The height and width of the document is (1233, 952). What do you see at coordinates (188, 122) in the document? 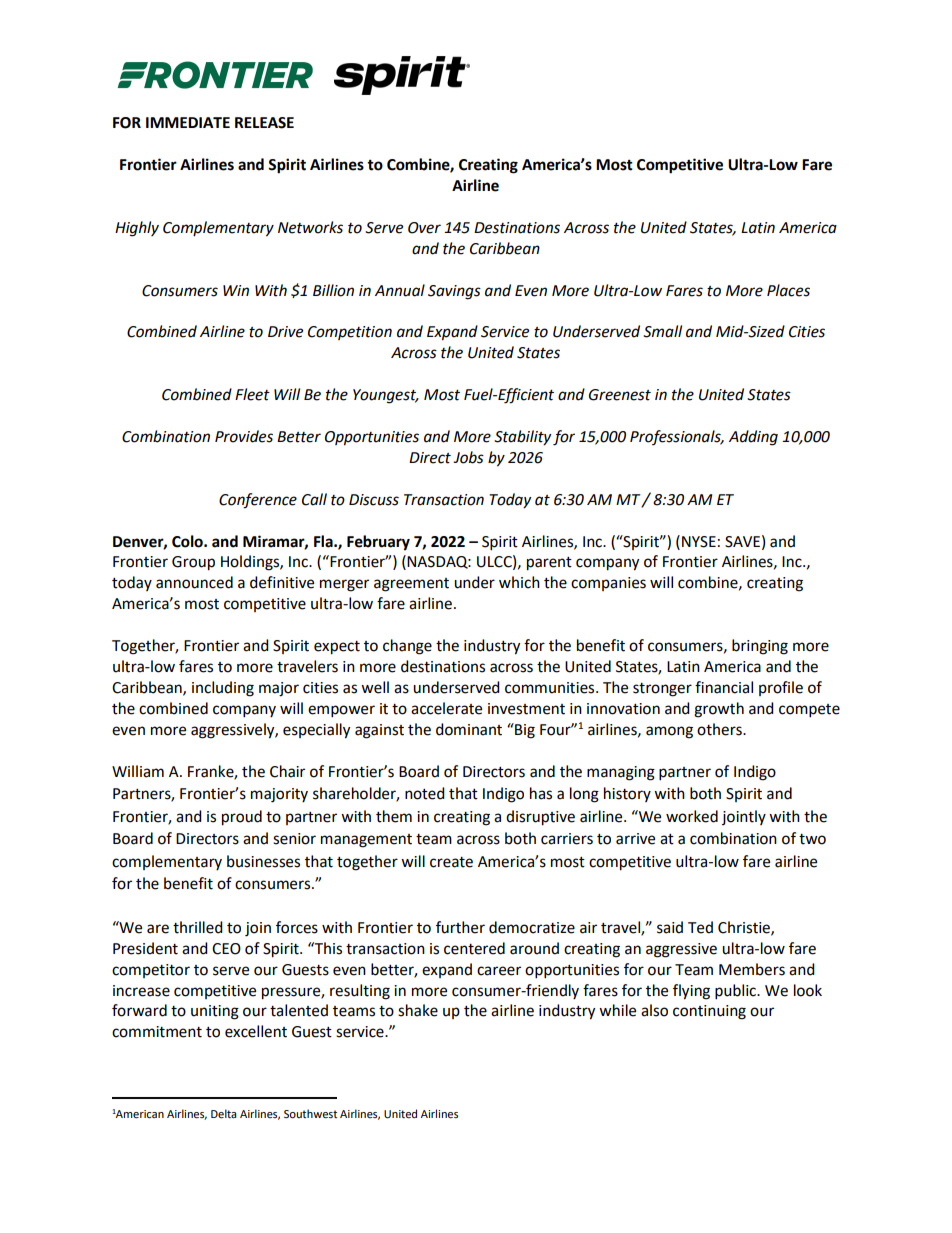
I see `IMMEDIATE` at bounding box center [188, 122].
